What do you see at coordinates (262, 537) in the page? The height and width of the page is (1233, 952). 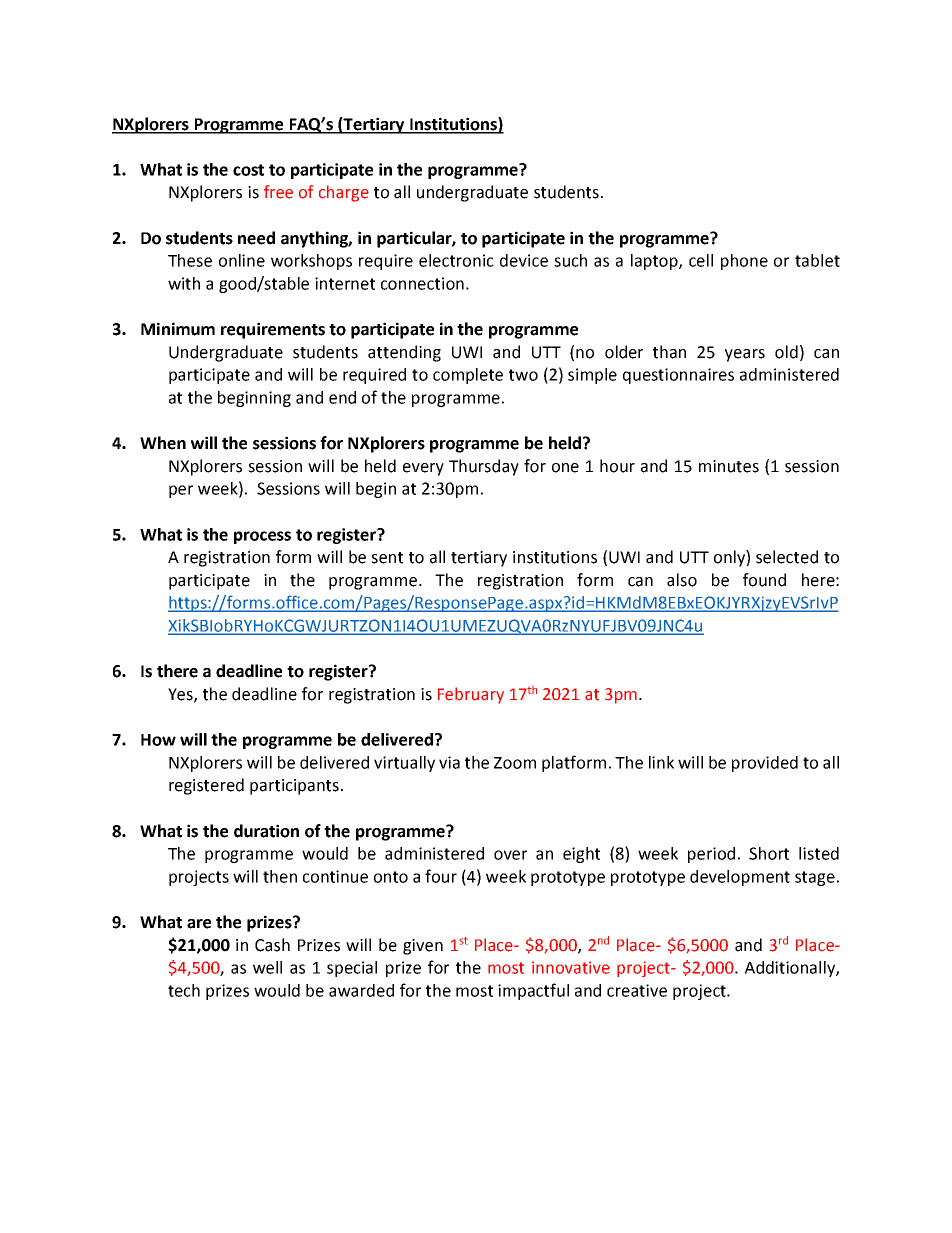 I see `process` at bounding box center [262, 537].
